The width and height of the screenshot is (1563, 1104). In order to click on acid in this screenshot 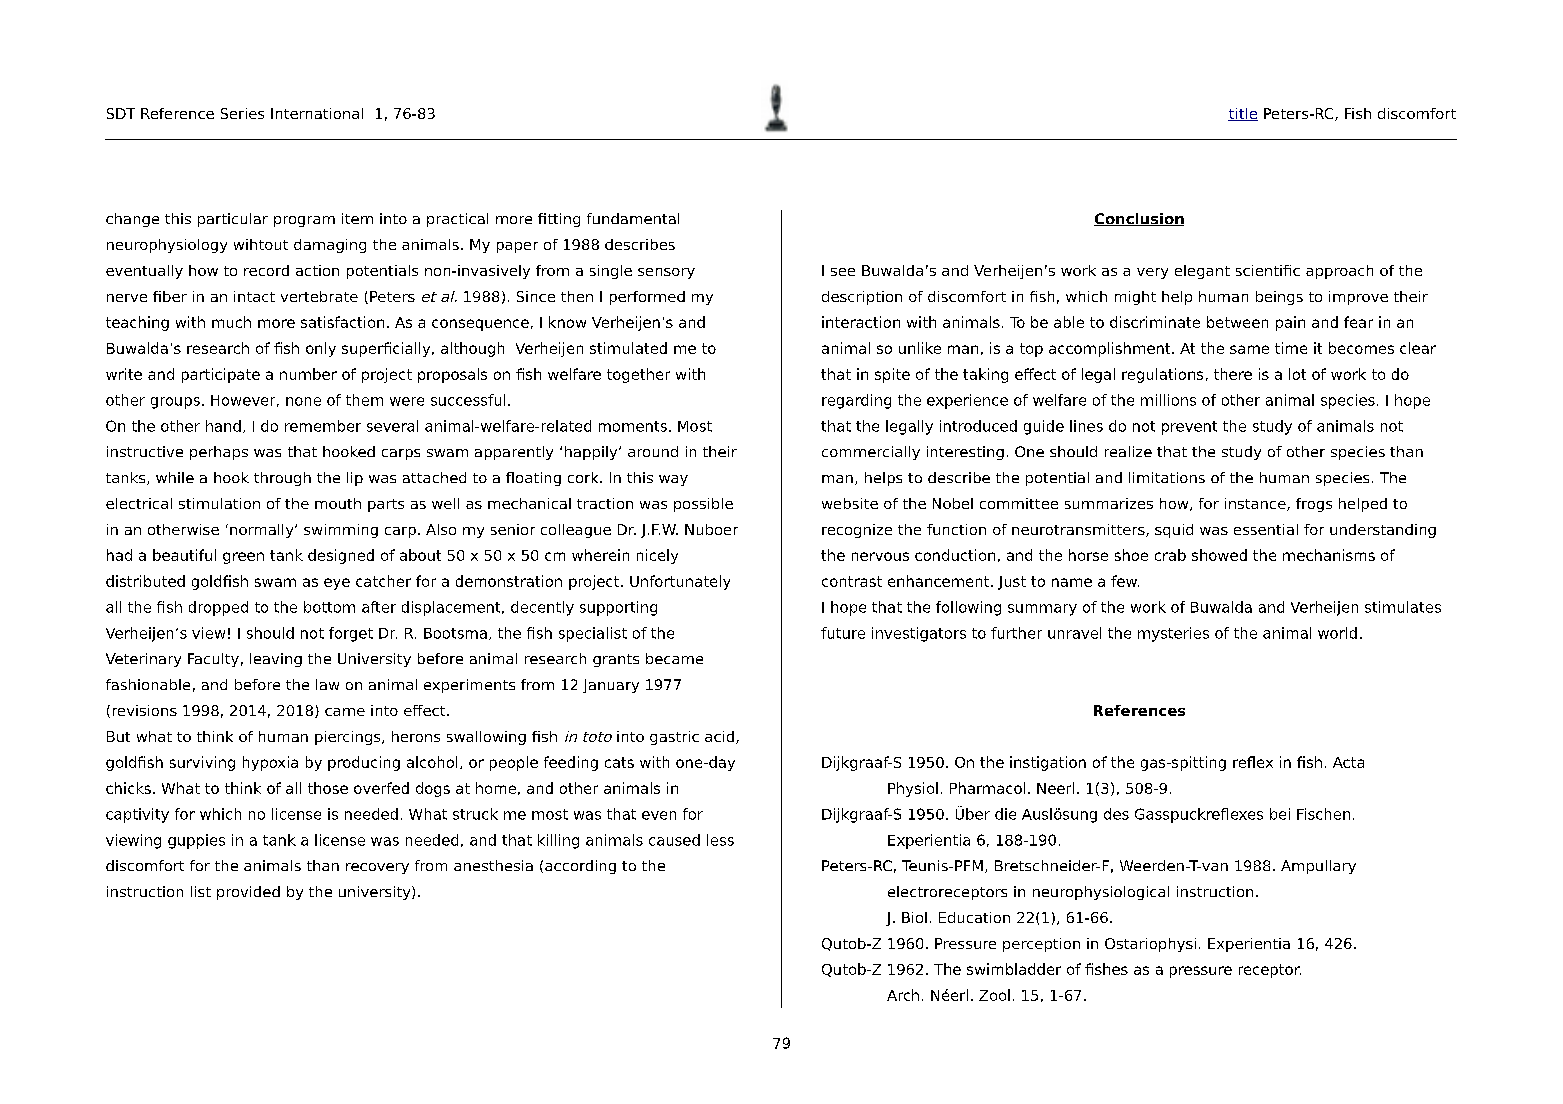, I will do `click(719, 736)`.
